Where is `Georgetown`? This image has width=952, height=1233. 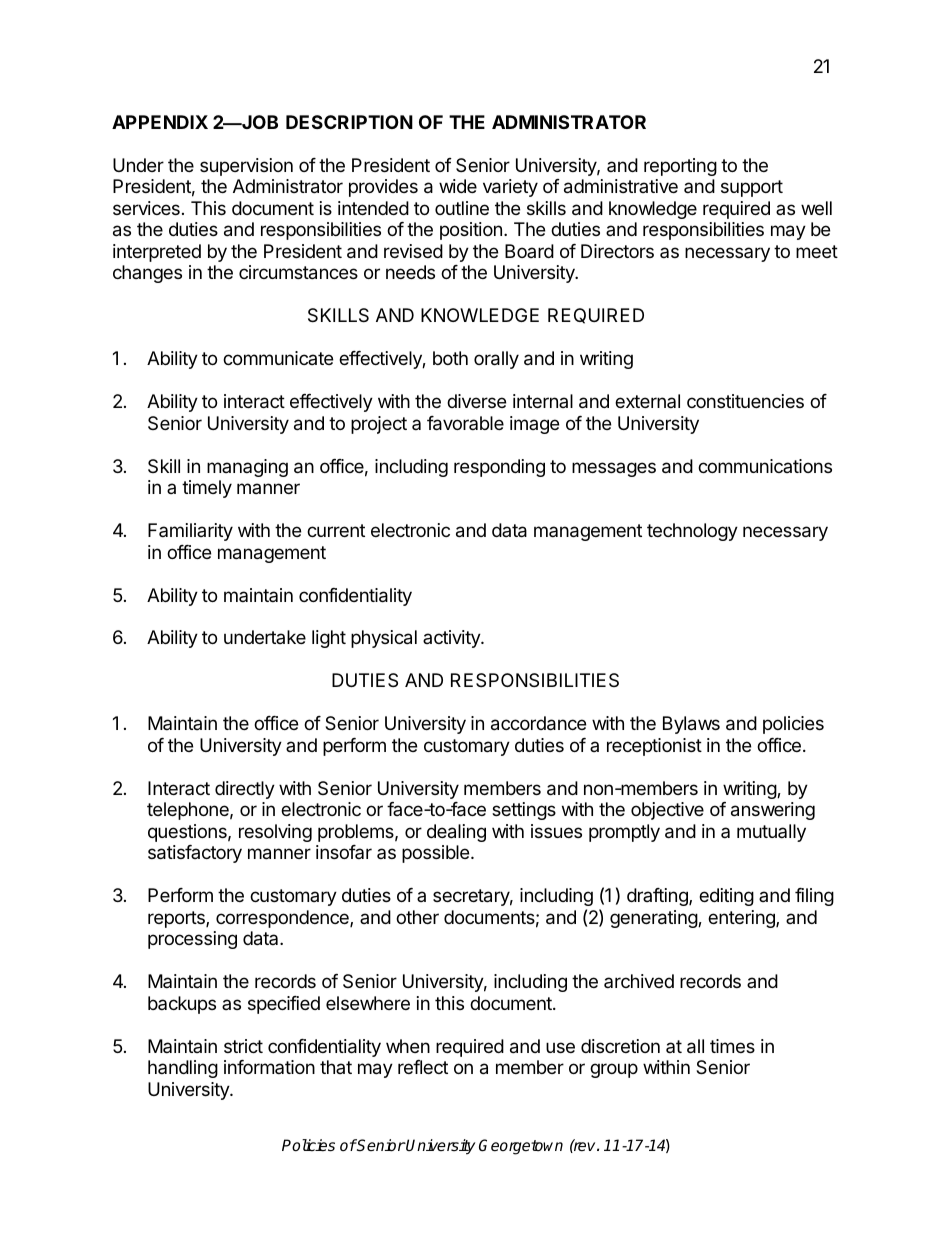
Georgetown is located at coordinates (521, 1147).
